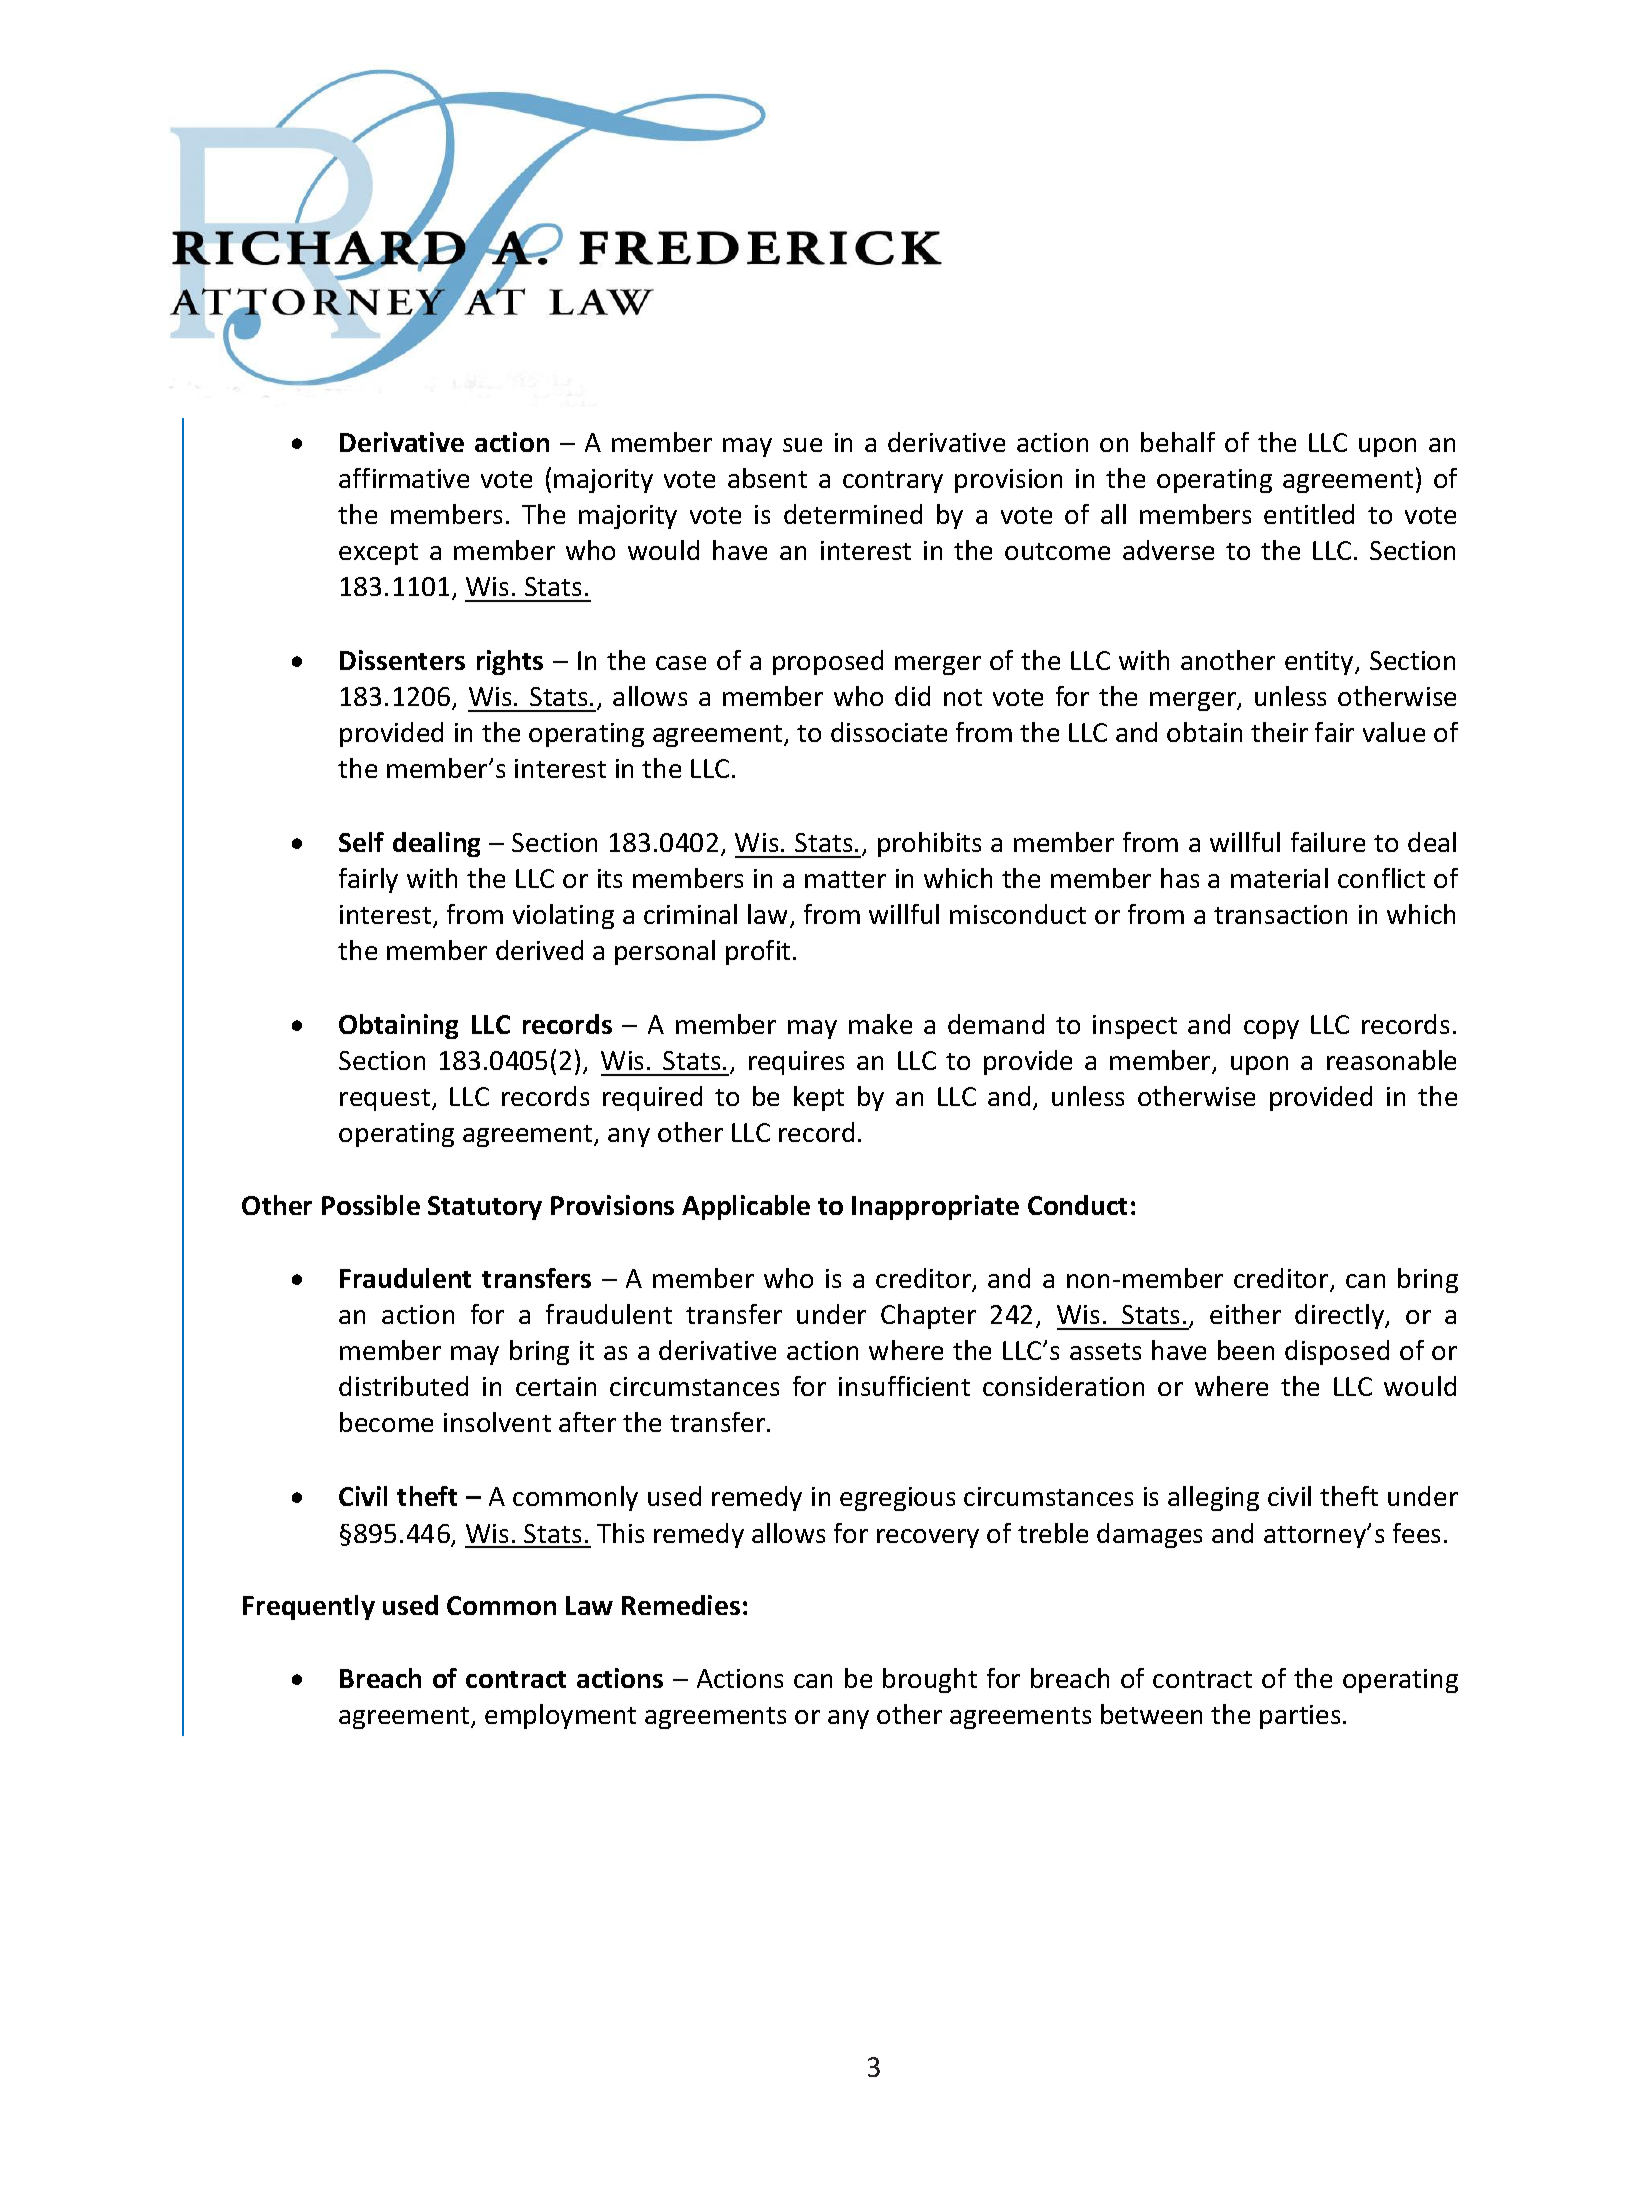  Describe the element at coordinates (386, 1100) in the screenshot. I see `request` at that location.
